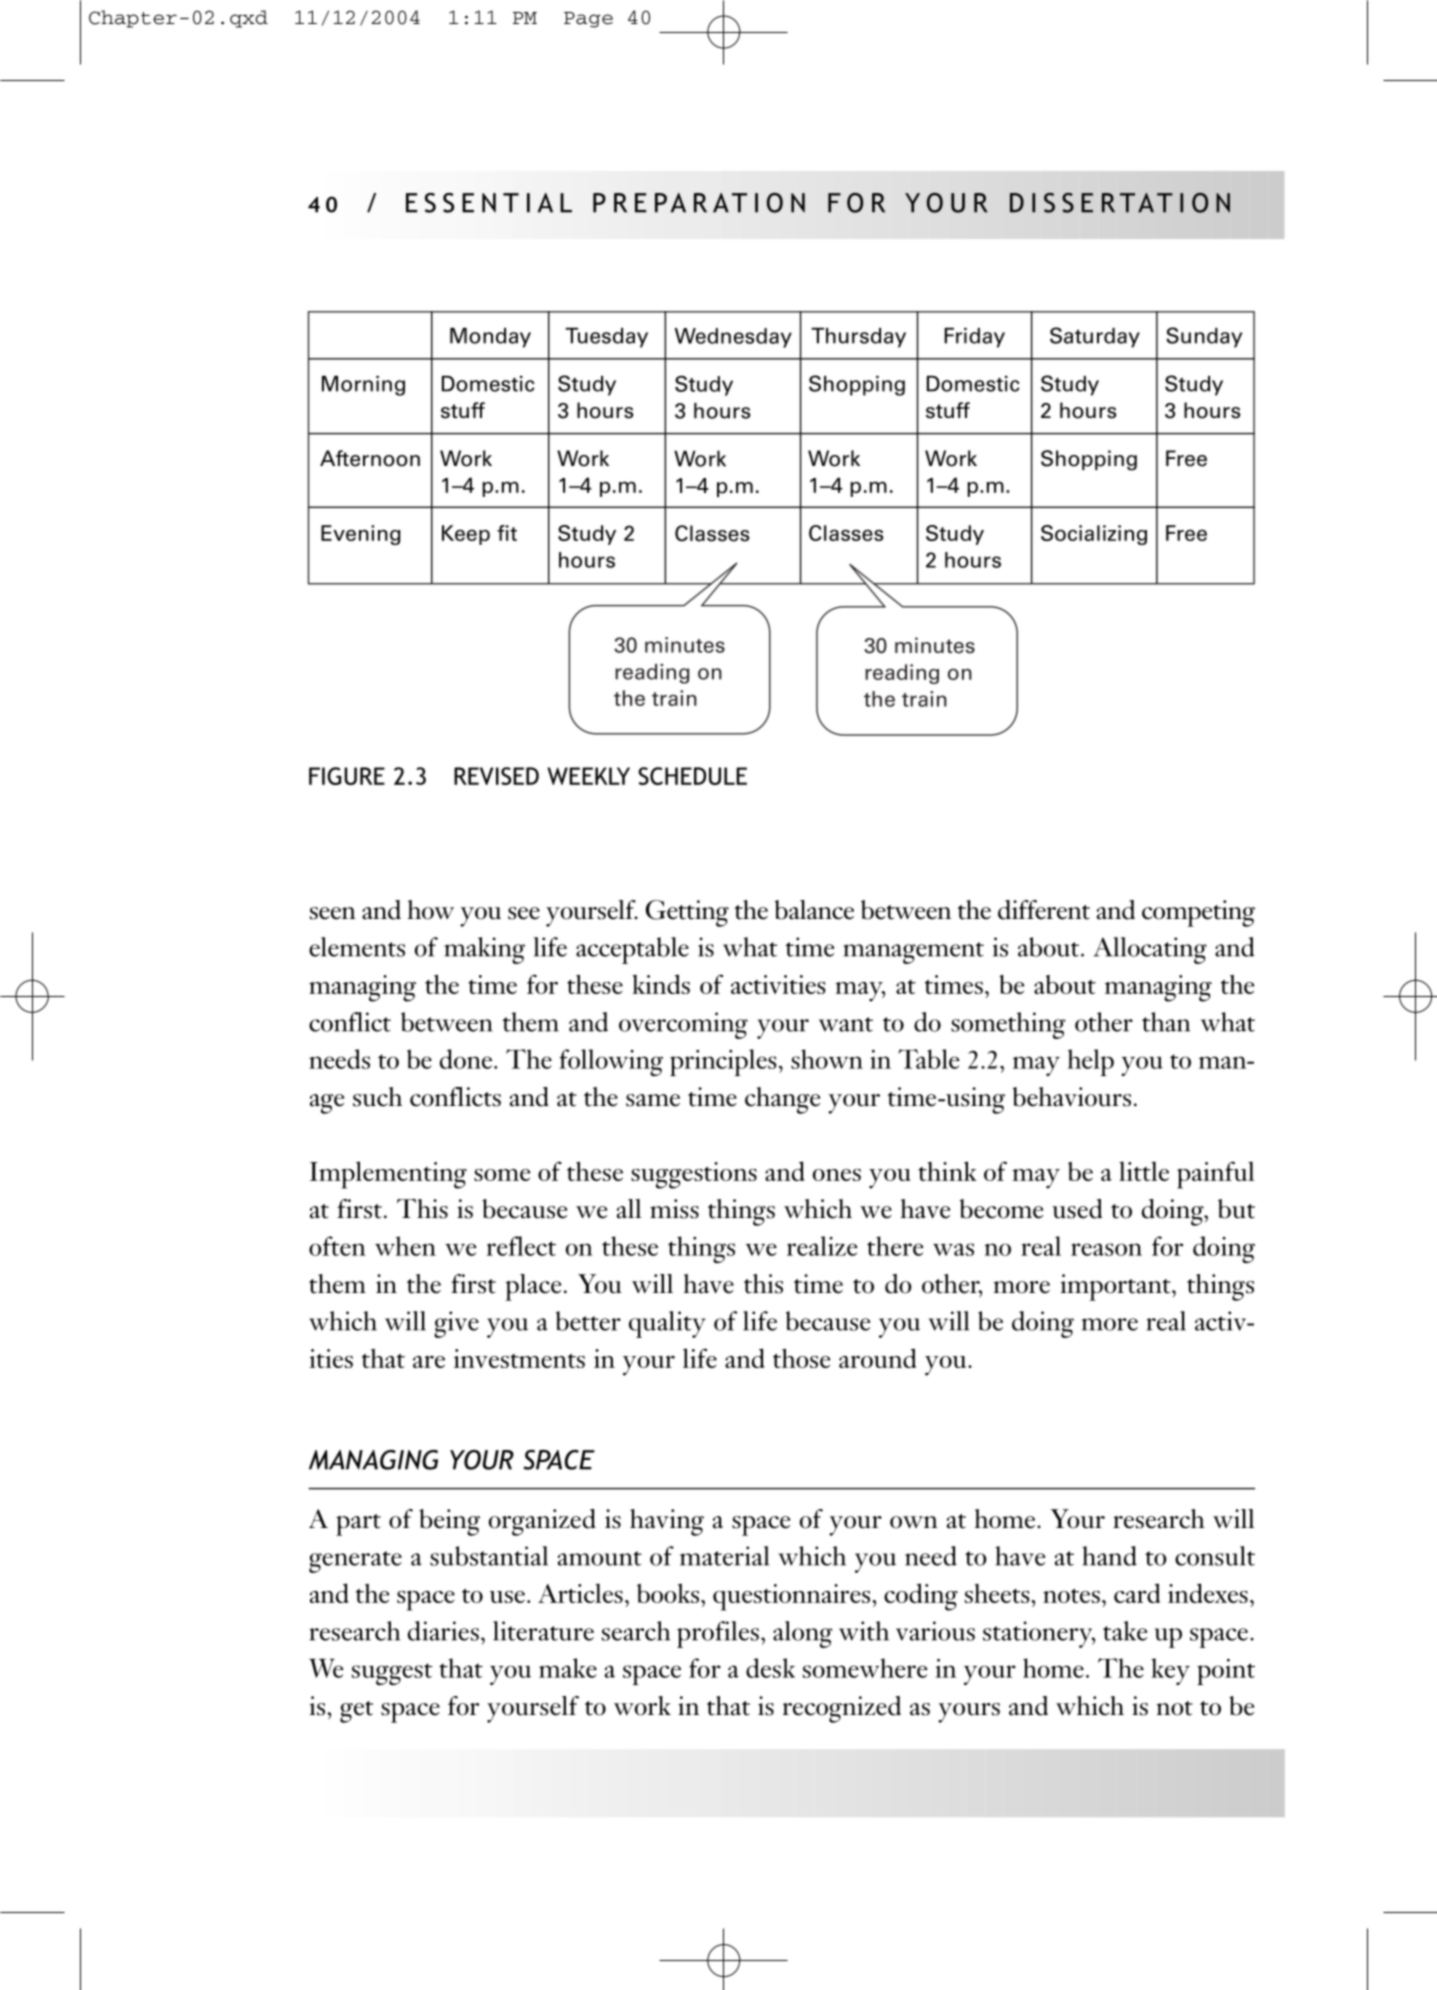  Describe the element at coordinates (801, 1358) in the image. I see `those` at that location.
